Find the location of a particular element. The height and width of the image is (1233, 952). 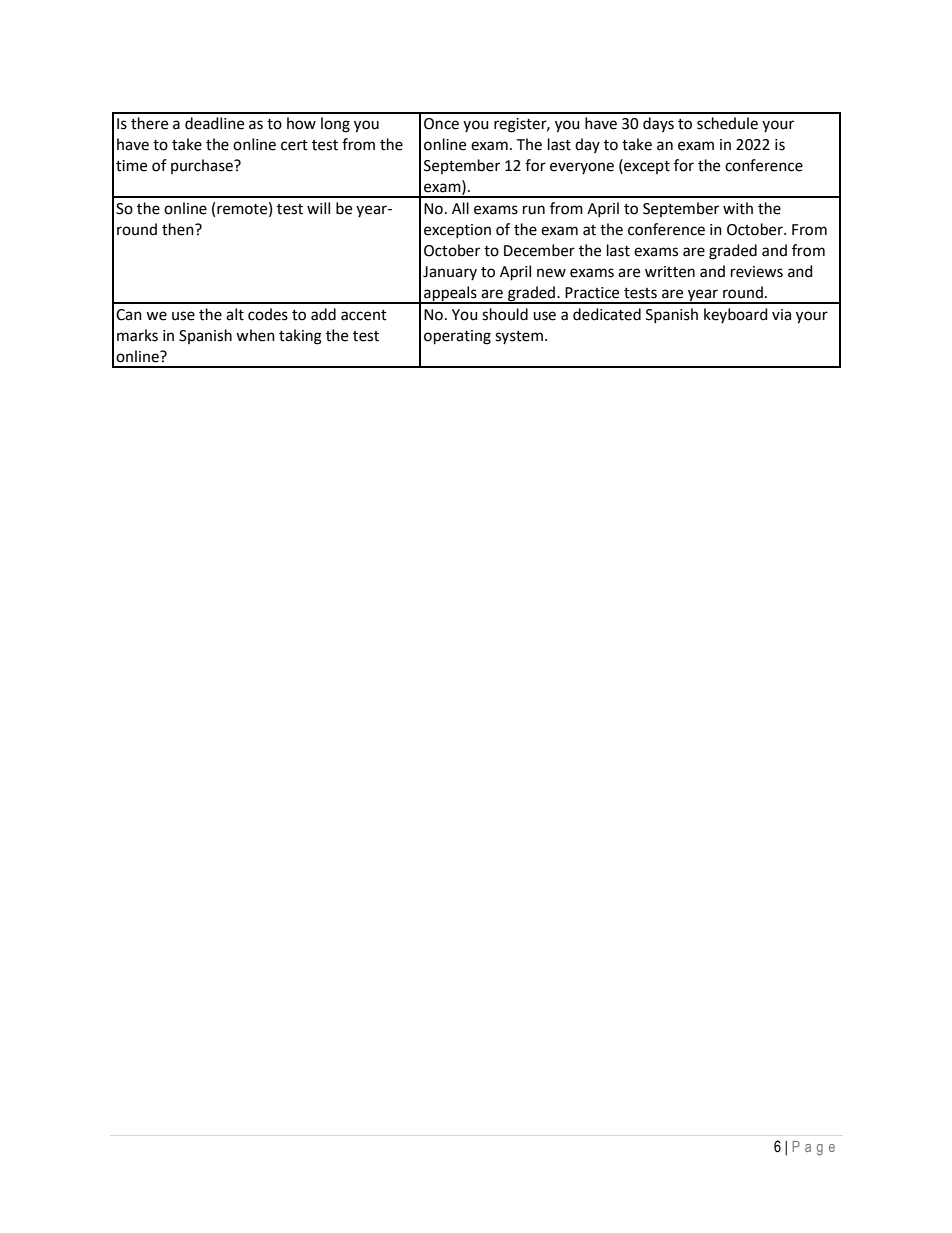

deadline is located at coordinates (214, 123).
